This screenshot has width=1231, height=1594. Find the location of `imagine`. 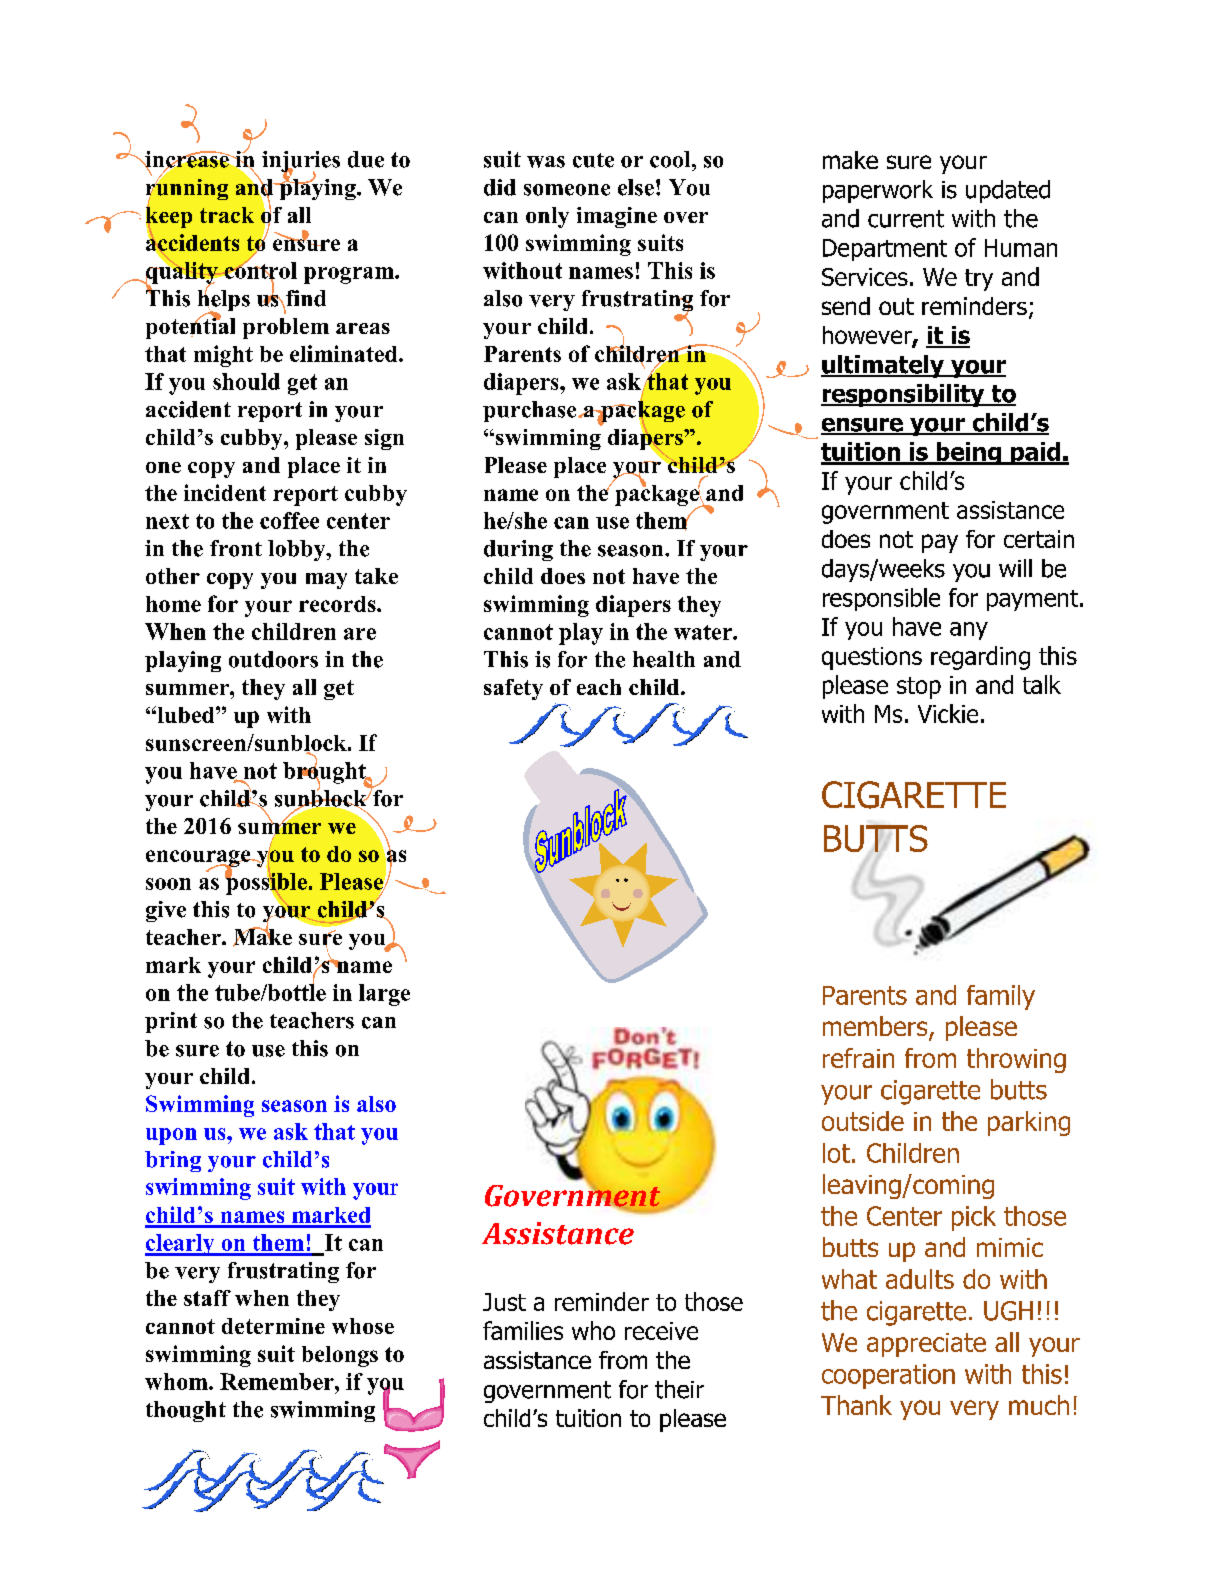

imagine is located at coordinates (617, 217).
